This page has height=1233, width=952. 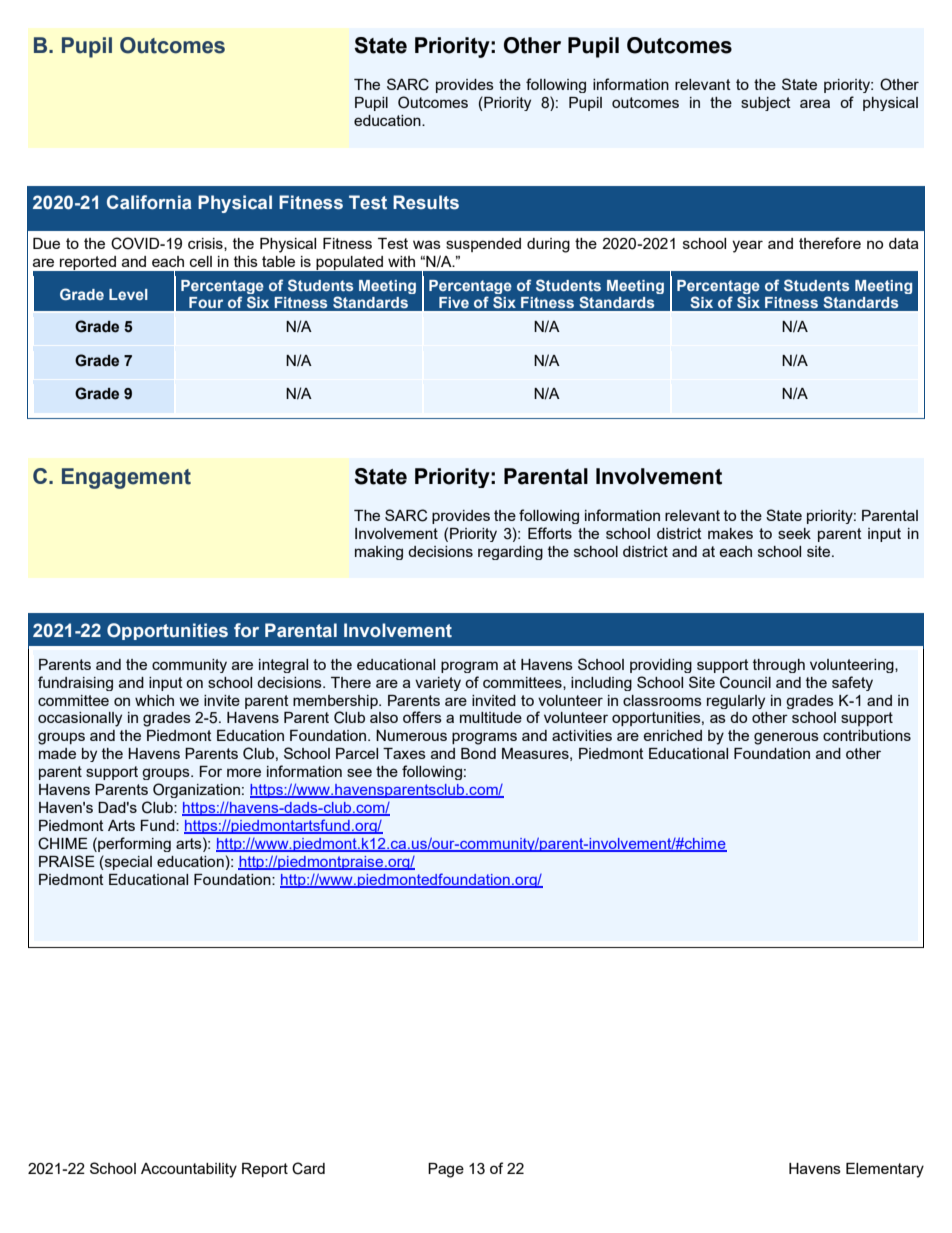 I want to click on Accountability, so click(x=189, y=1170).
